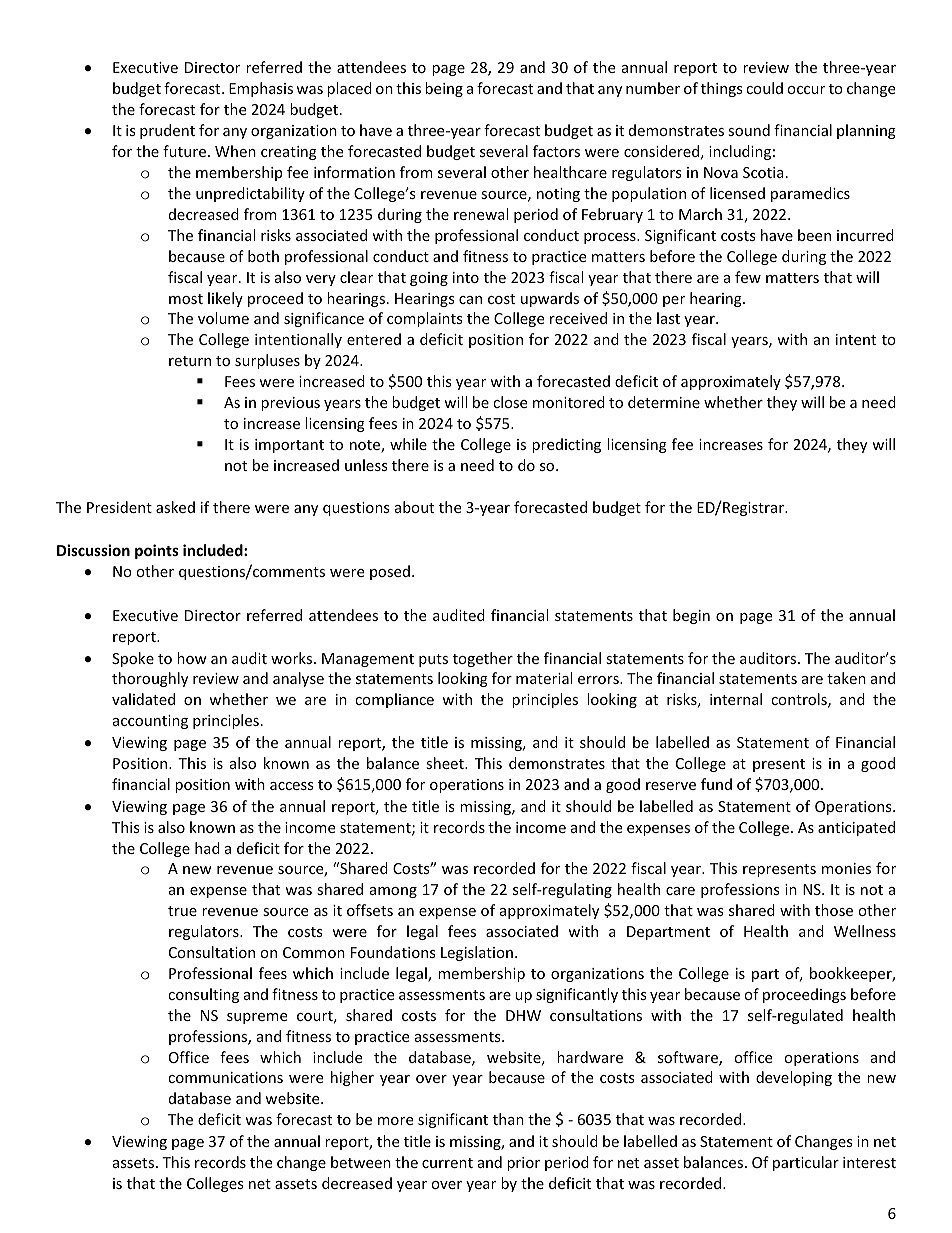 The height and width of the screenshot is (1233, 952). Describe the element at coordinates (192, 658) in the screenshot. I see `how` at that location.
